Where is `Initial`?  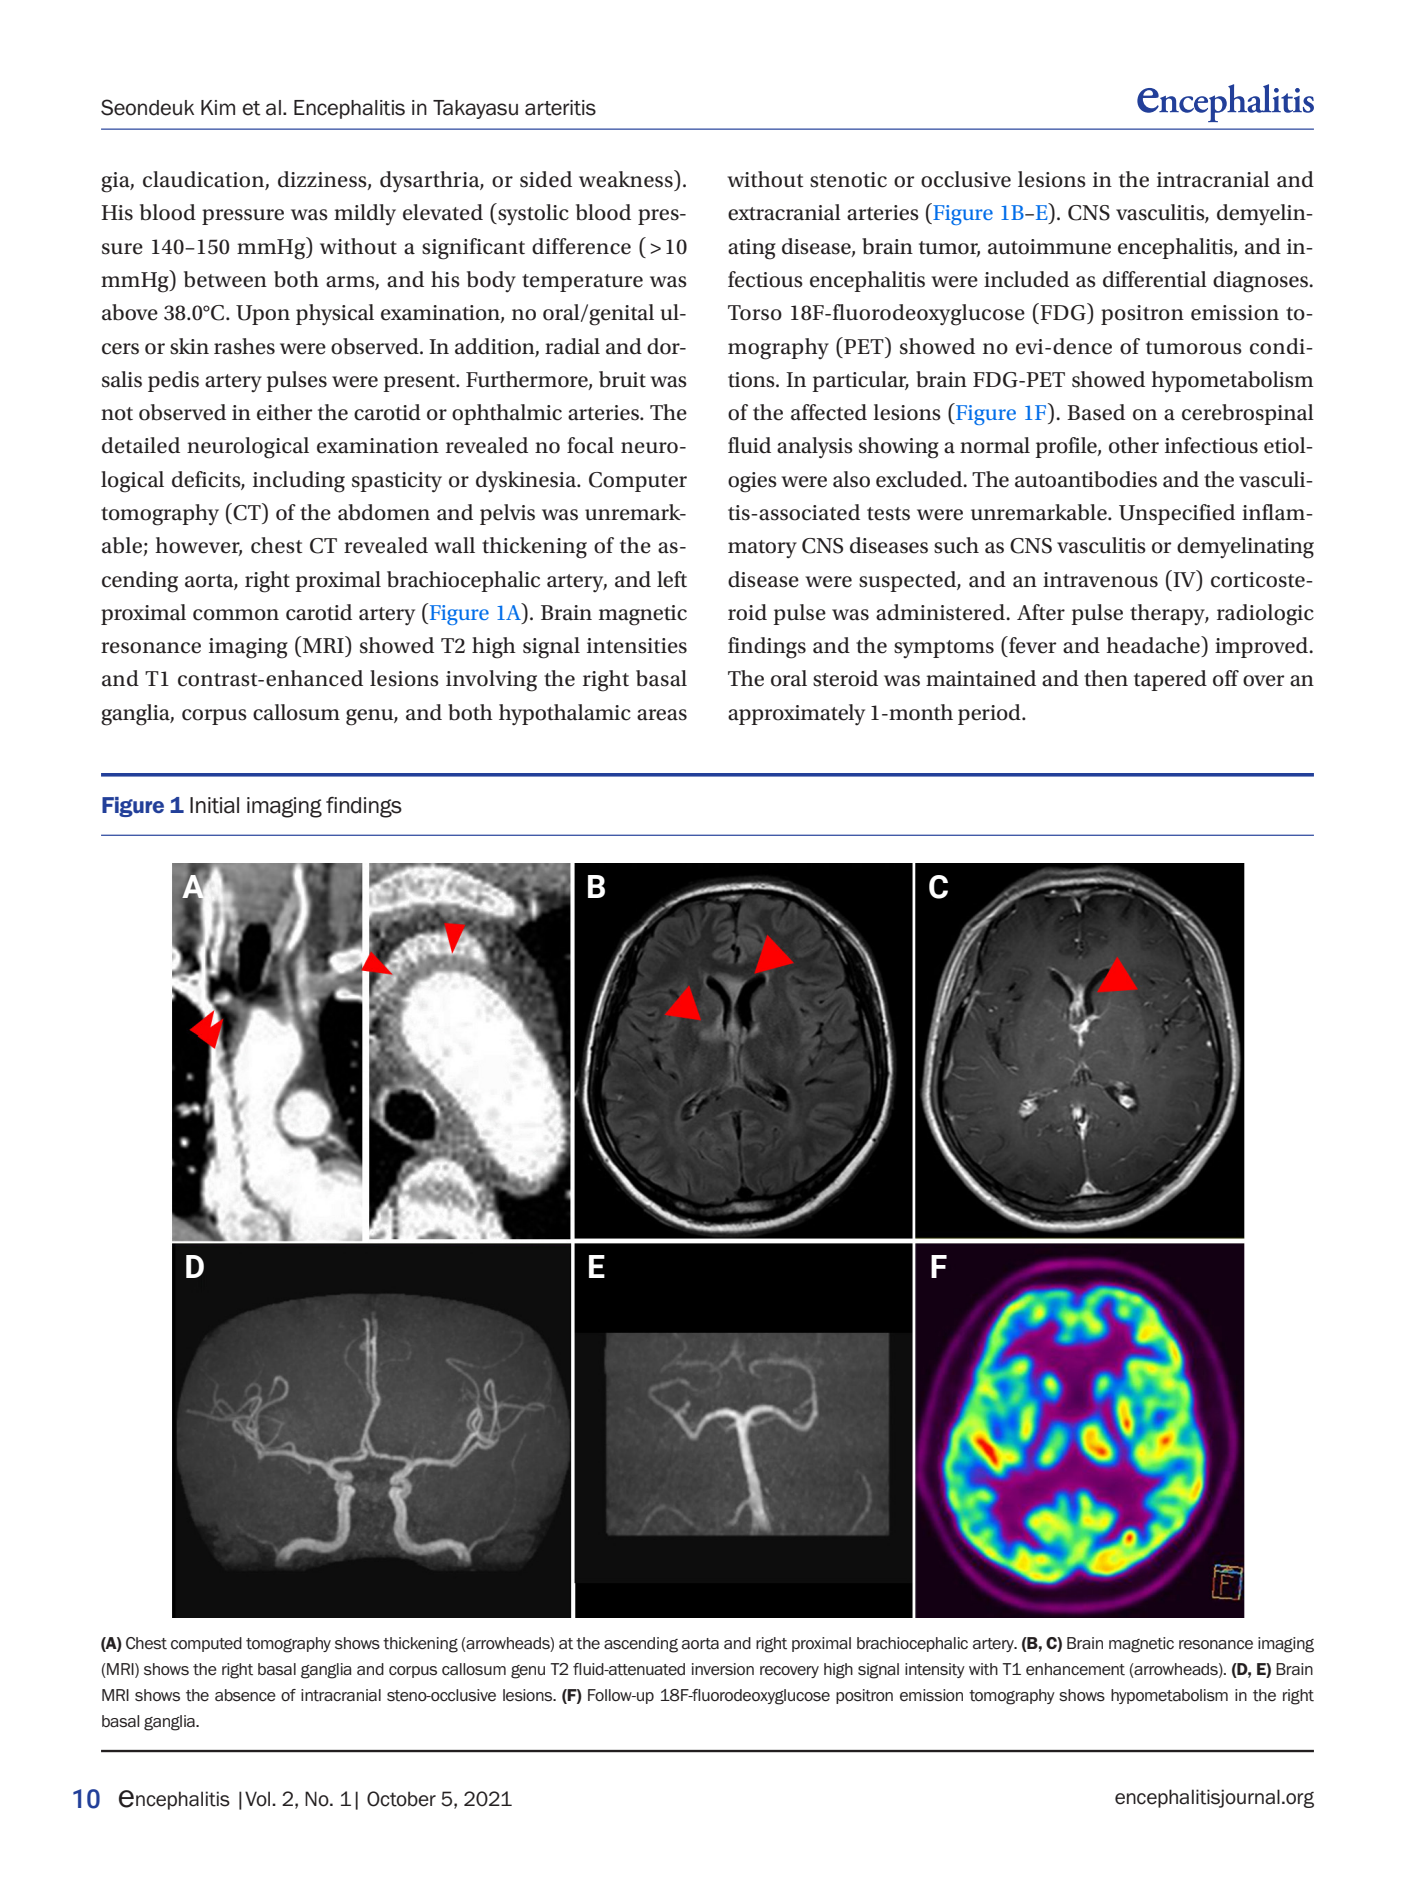
Initial is located at coordinates (214, 805).
